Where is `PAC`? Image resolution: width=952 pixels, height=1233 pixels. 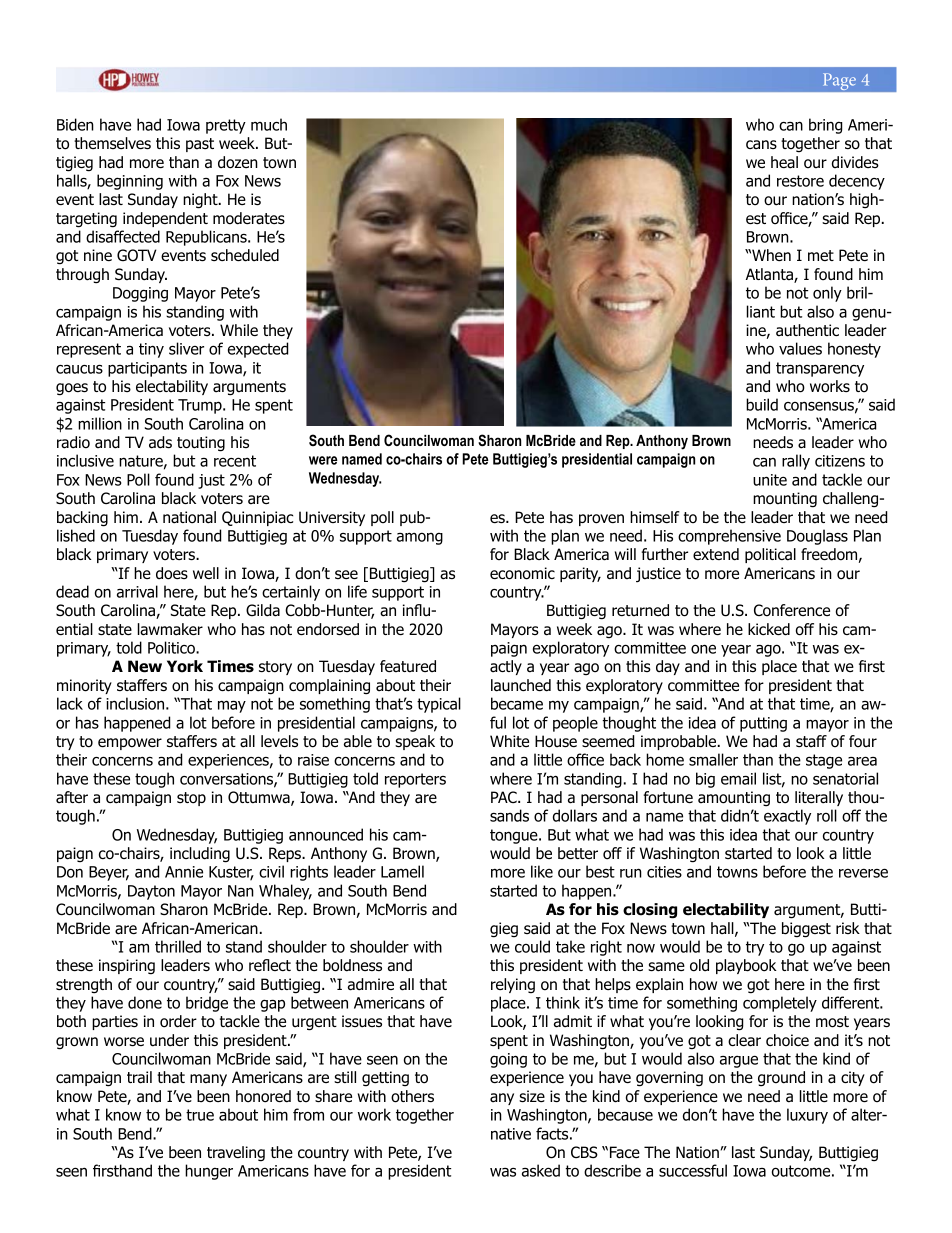
PAC is located at coordinates (505, 797).
